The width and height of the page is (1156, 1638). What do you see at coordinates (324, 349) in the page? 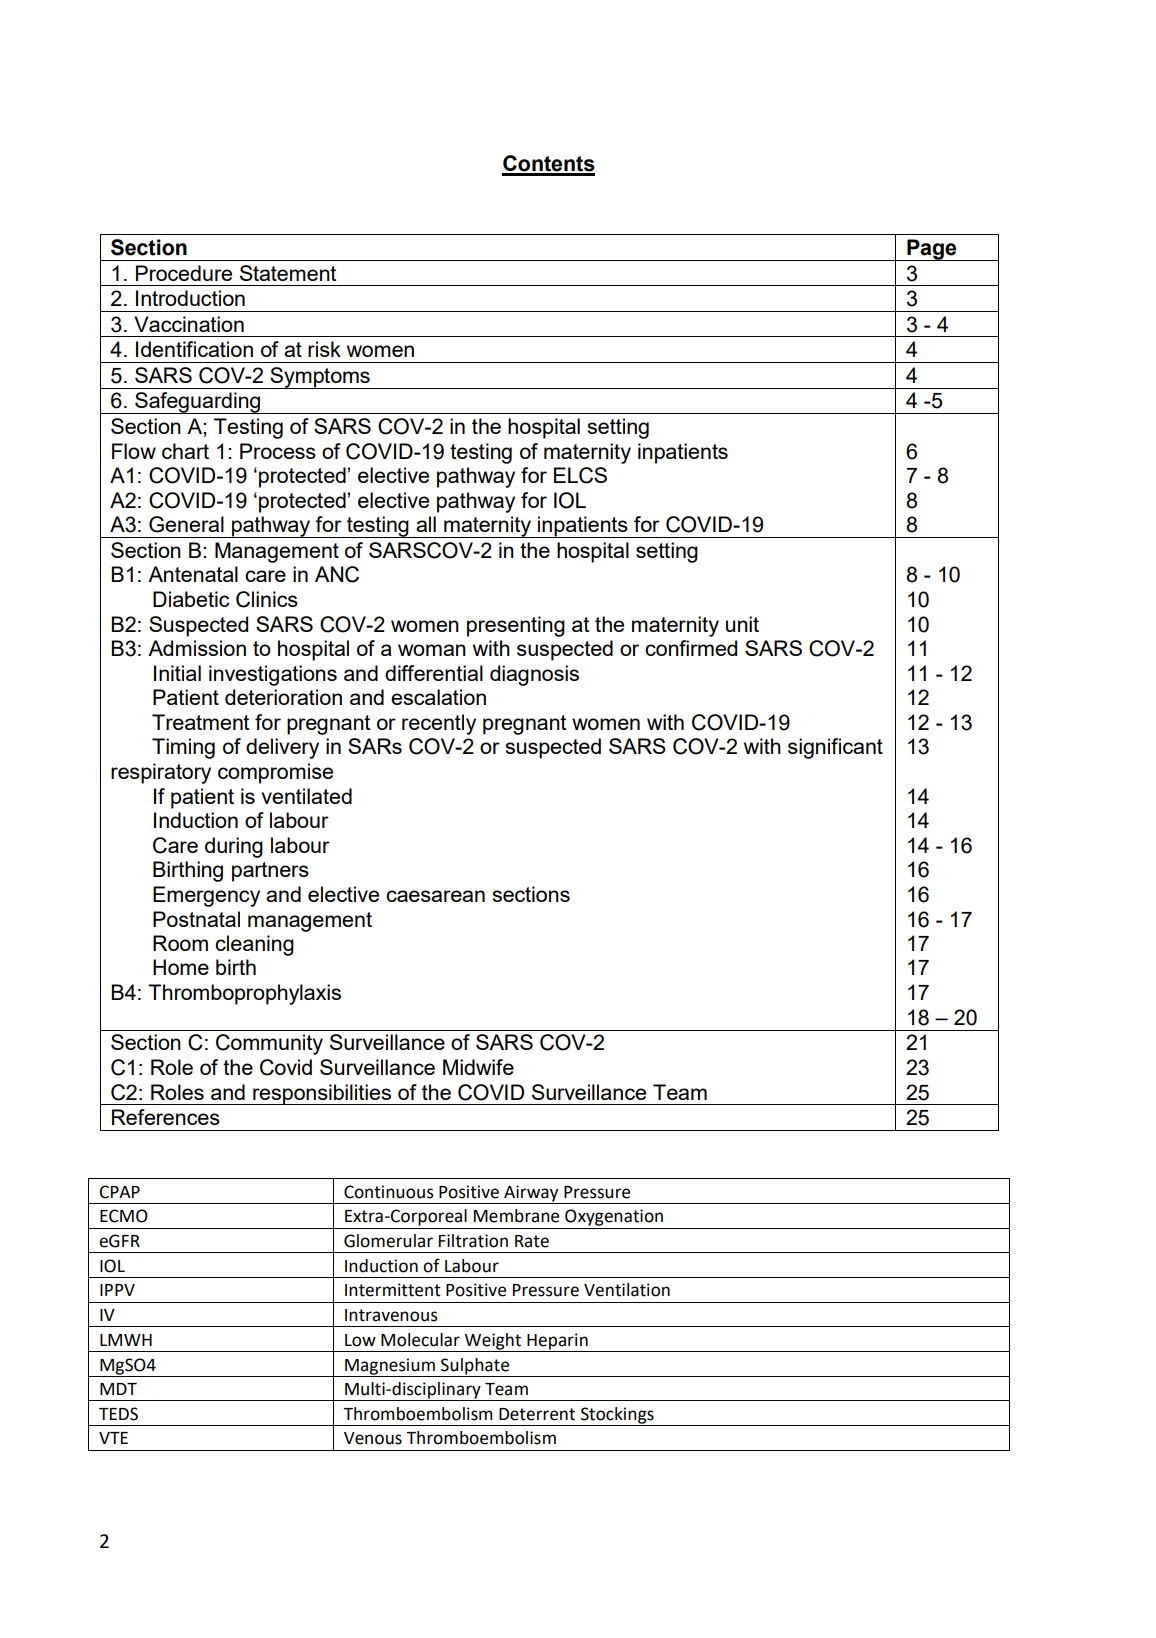
I see `risk` at bounding box center [324, 349].
